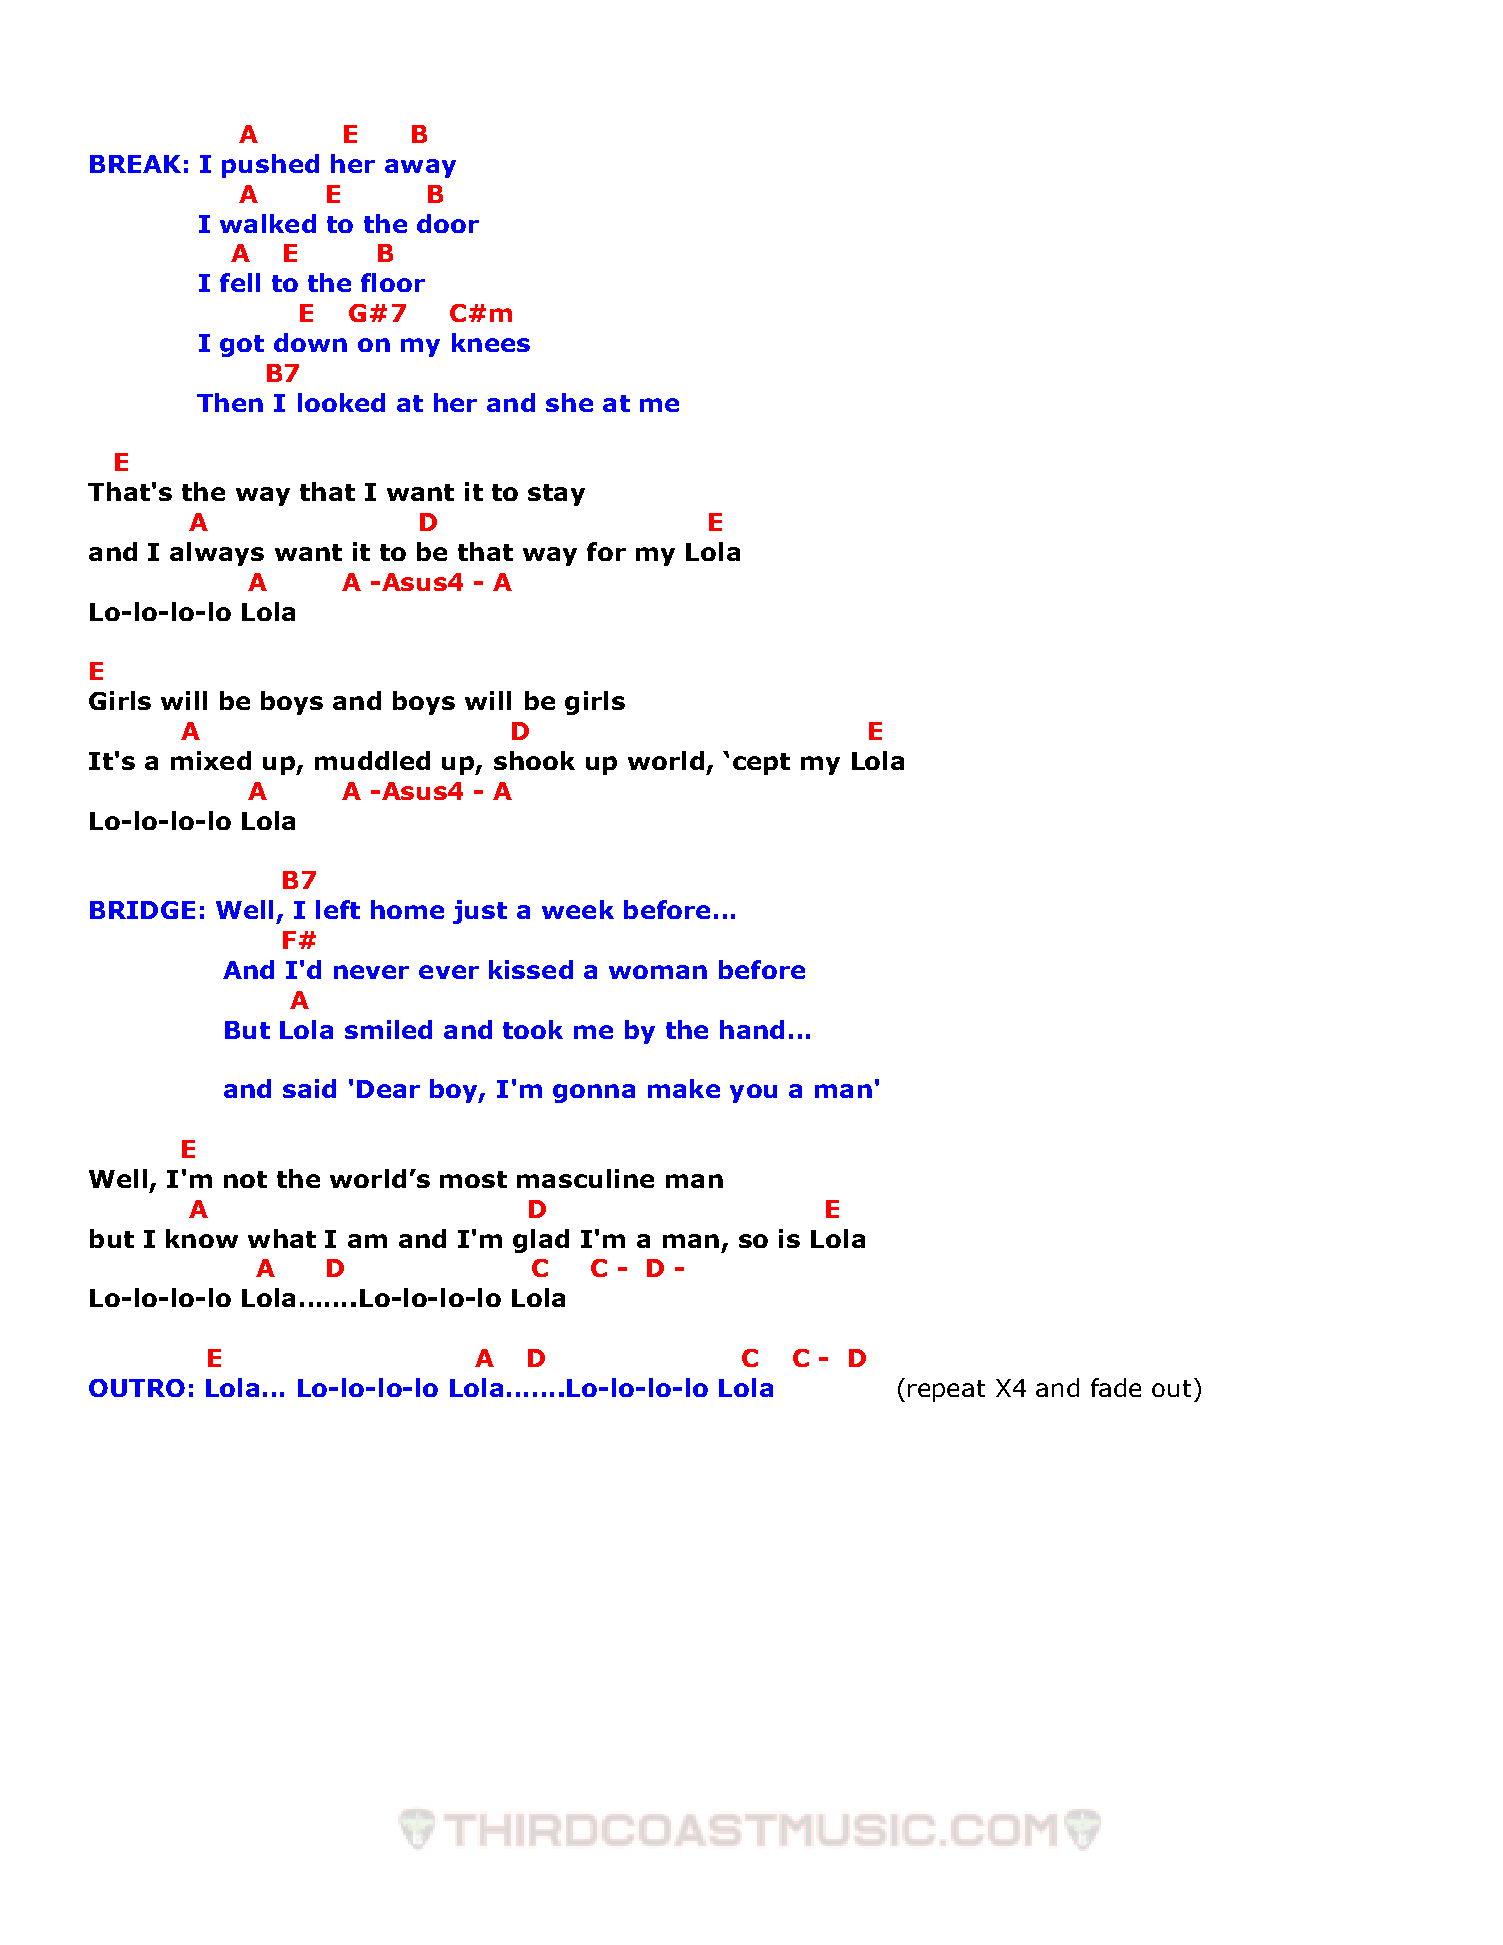 This page has width=1503, height=1945. Describe the element at coordinates (534, 760) in the page. I see `shook` at that location.
